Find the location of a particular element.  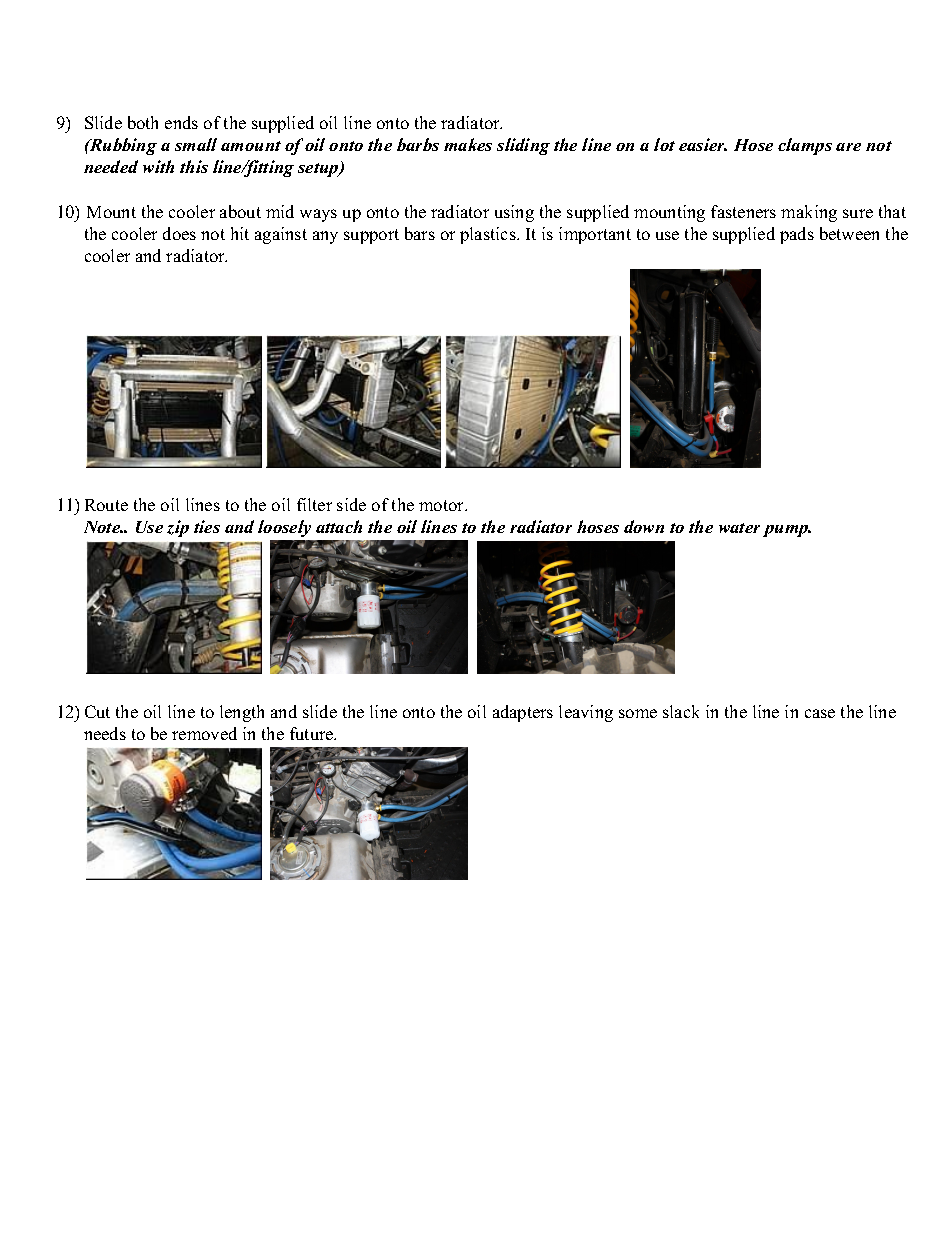

water is located at coordinates (739, 528).
